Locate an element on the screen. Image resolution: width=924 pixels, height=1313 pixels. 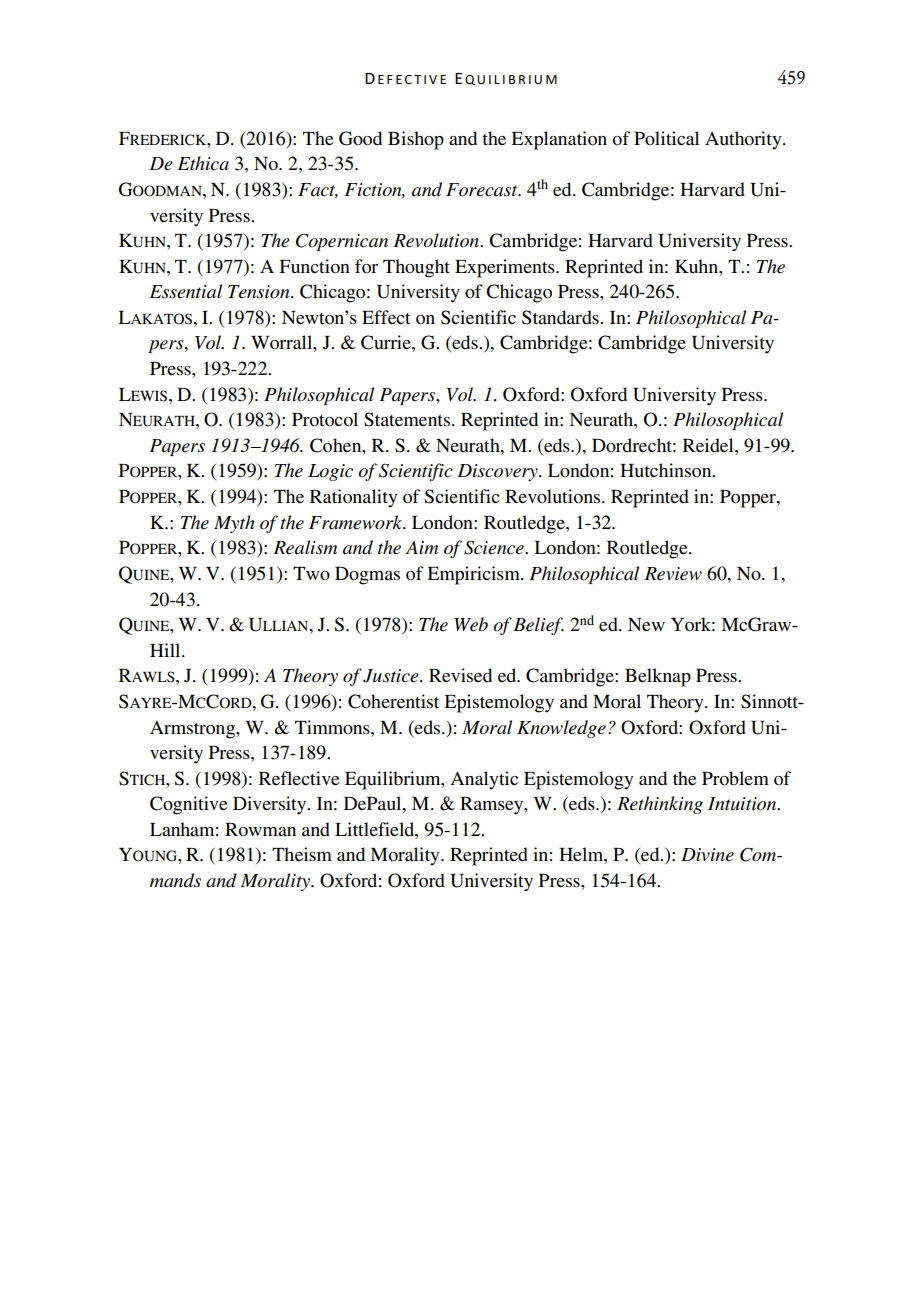
Revised is located at coordinates (460, 675).
